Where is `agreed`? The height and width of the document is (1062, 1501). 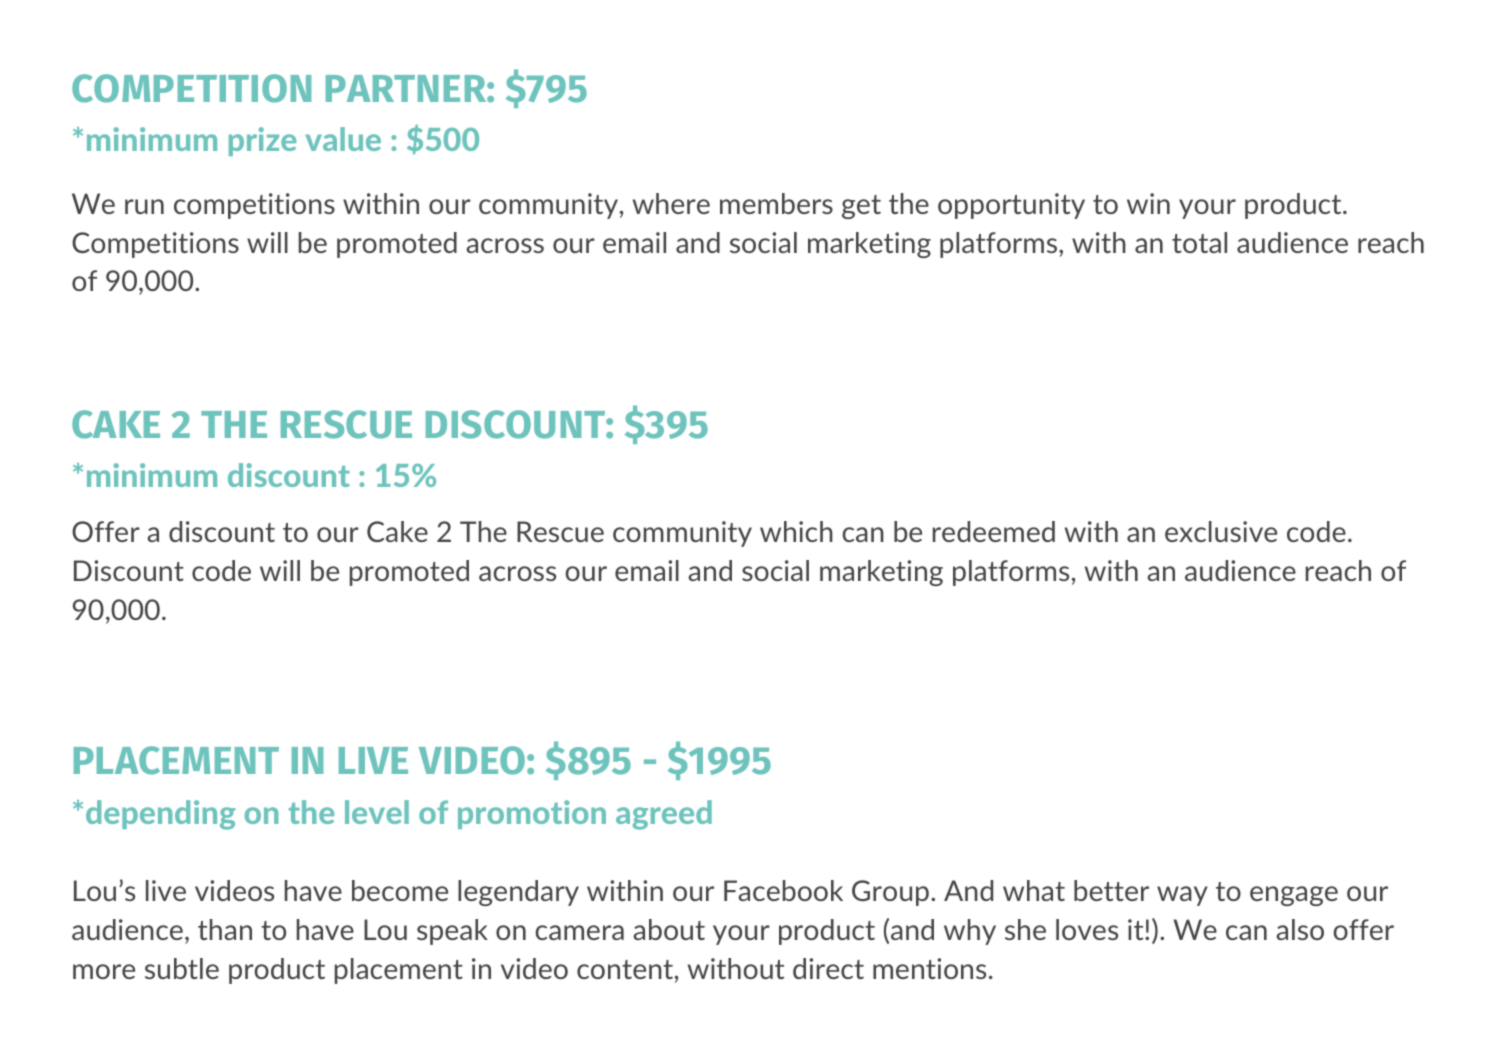 agreed is located at coordinates (664, 815).
